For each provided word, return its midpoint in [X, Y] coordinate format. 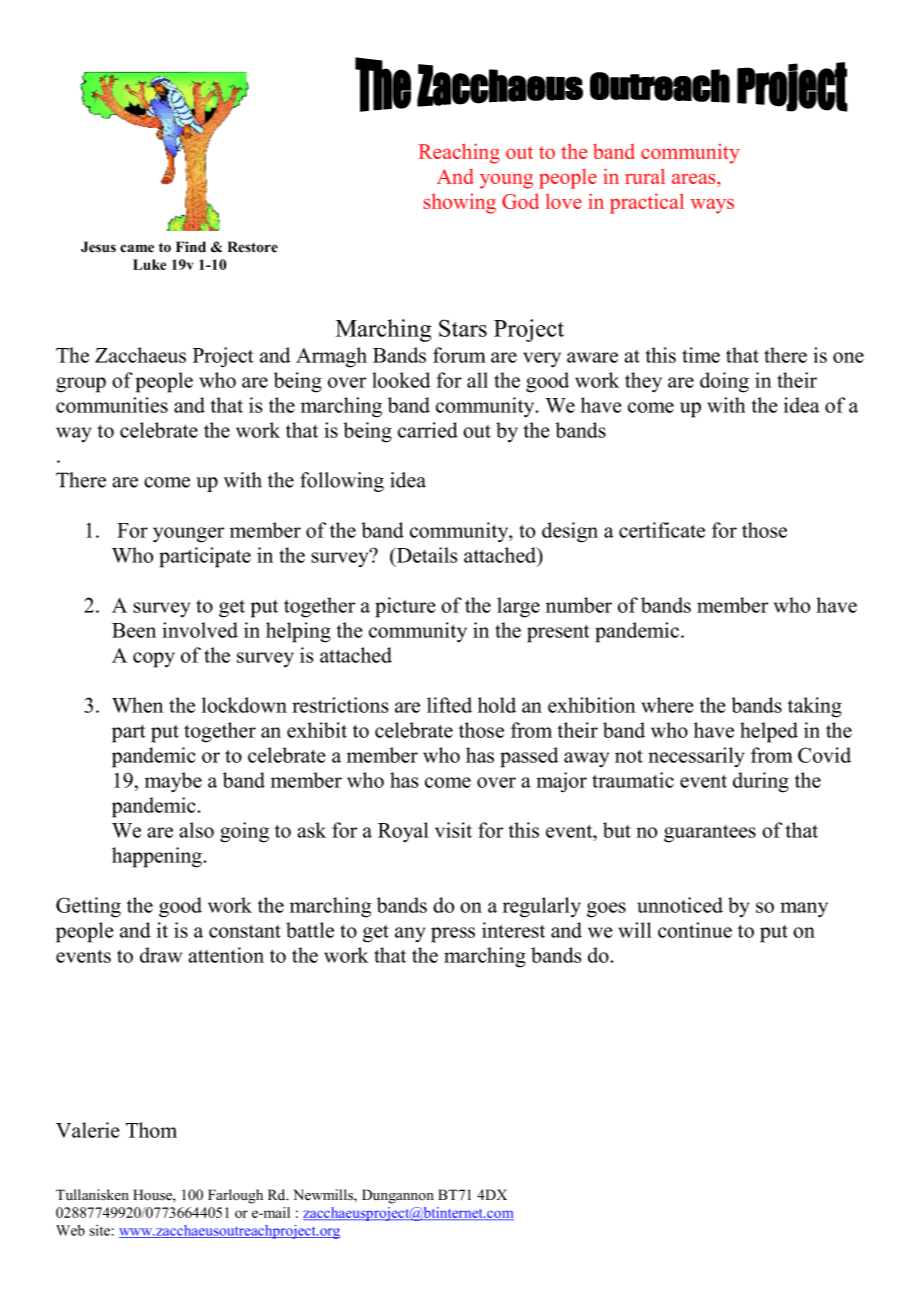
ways [712, 206]
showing [460, 203]
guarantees [710, 834]
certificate [662, 530]
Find [191, 246]
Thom [151, 1130]
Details [426, 555]
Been [134, 630]
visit [453, 830]
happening [157, 857]
